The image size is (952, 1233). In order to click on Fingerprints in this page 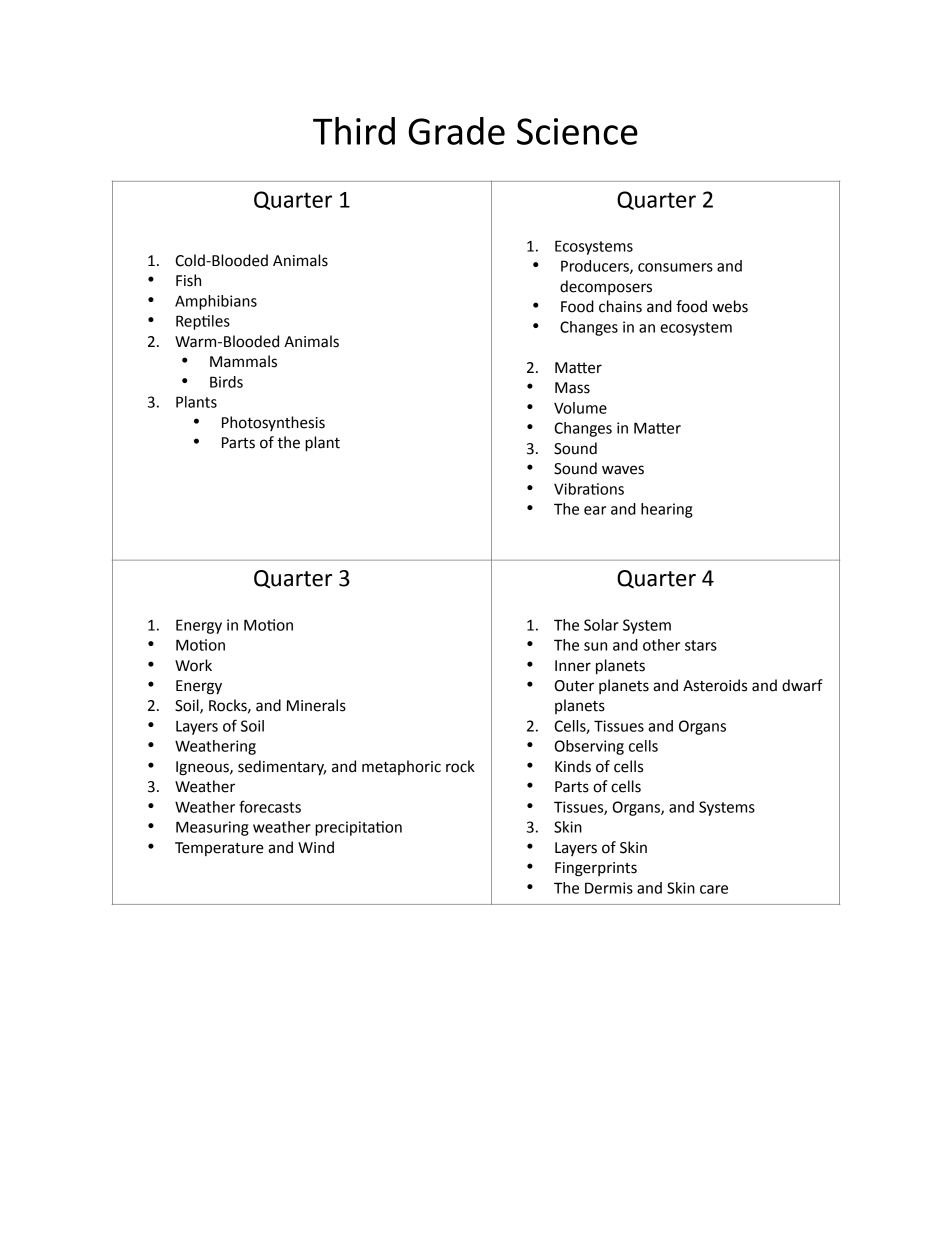, I will do `click(596, 869)`.
